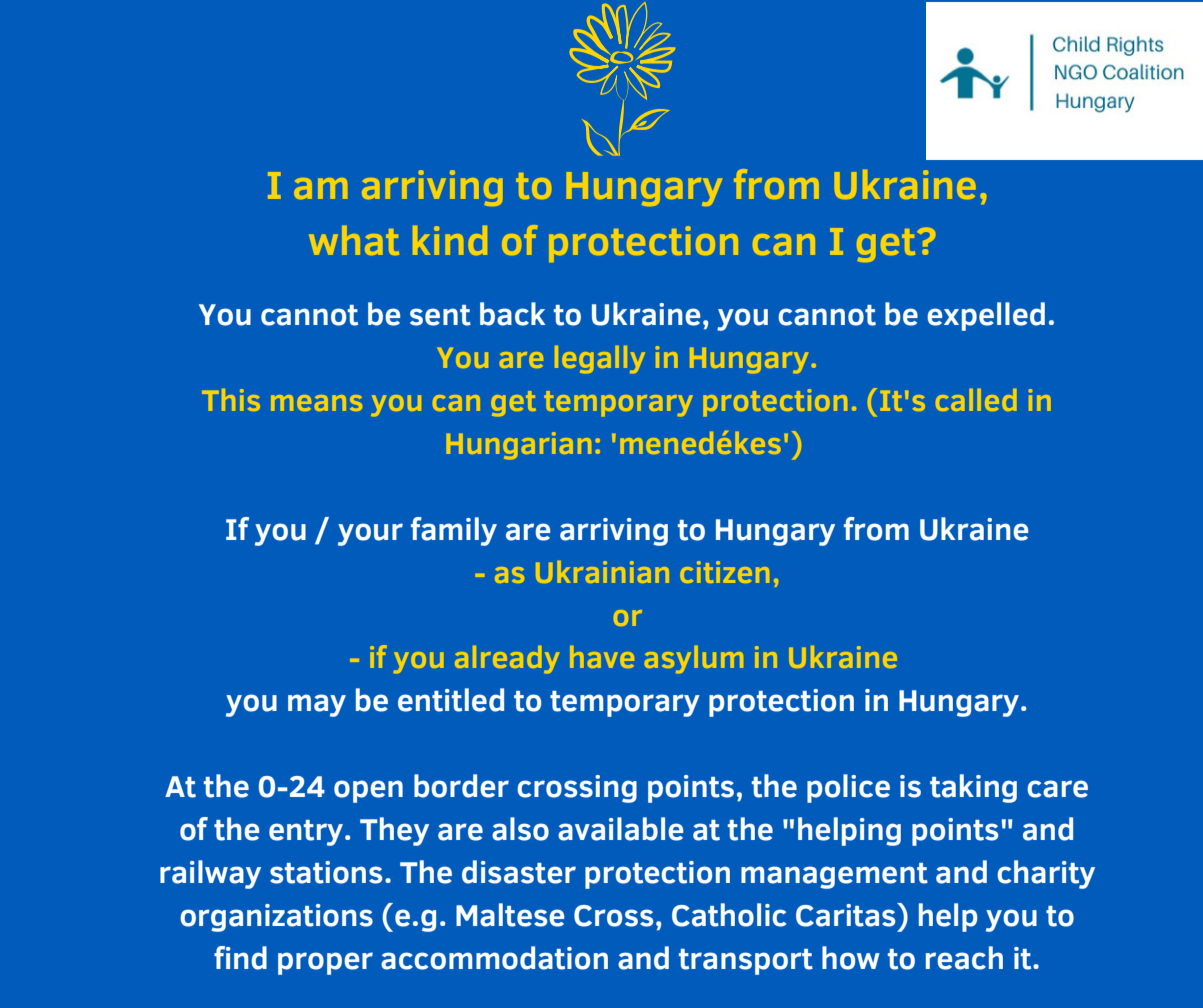 This image has width=1203, height=1008. I want to click on may, so click(317, 705).
